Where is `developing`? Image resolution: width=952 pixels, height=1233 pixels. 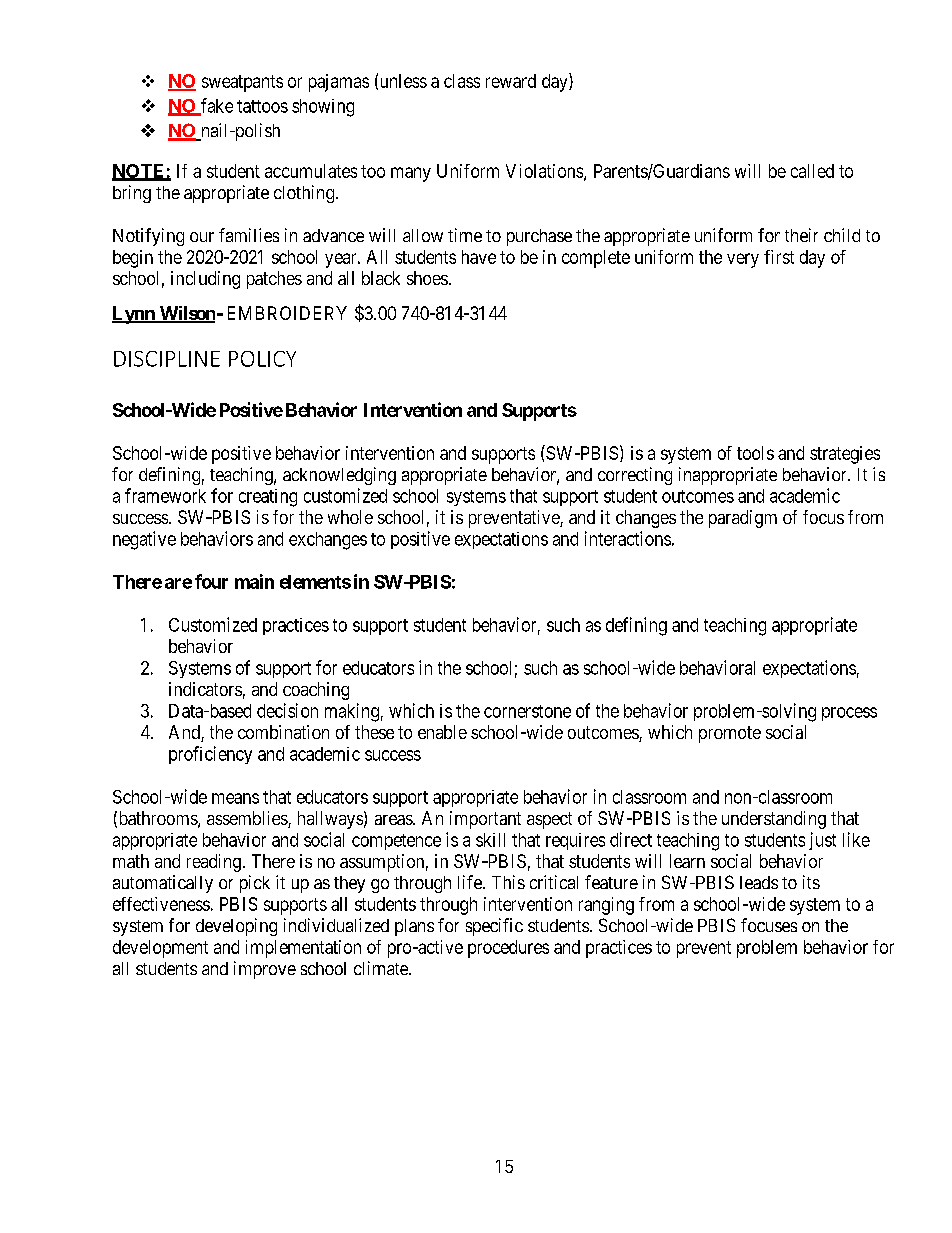 developing is located at coordinates (236, 927).
